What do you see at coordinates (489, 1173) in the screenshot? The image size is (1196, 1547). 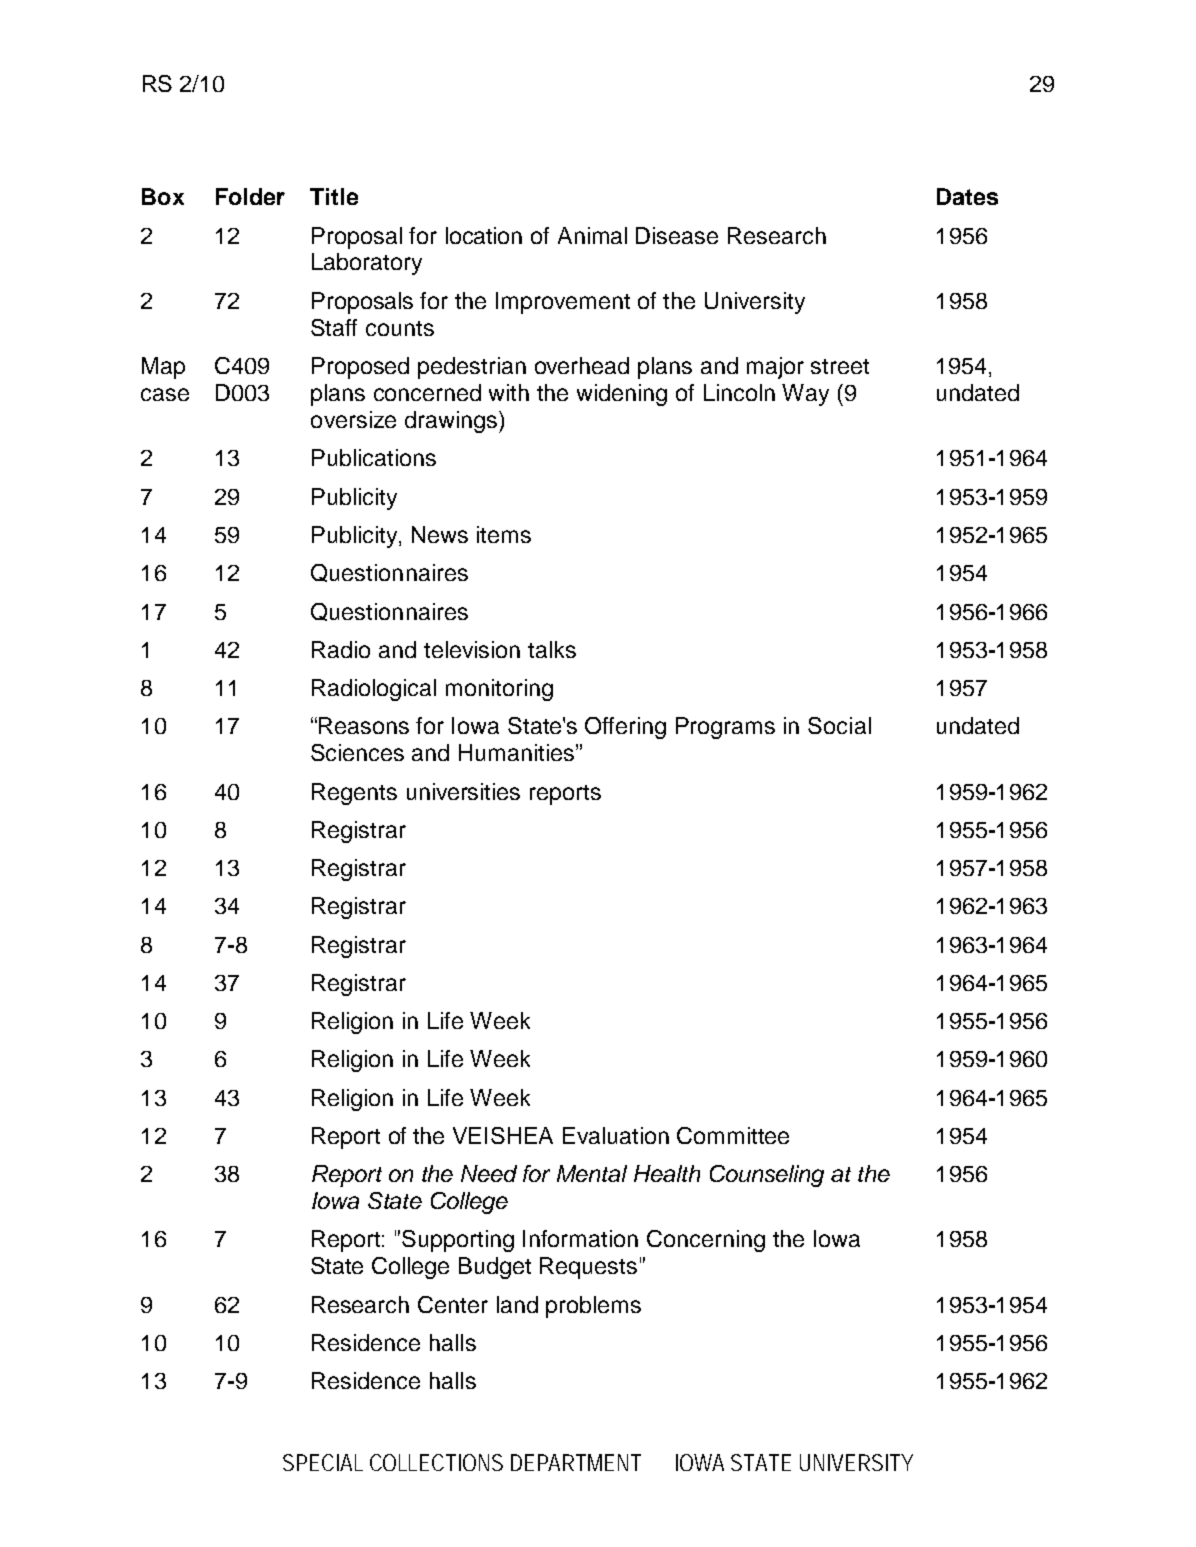 I see `Need` at bounding box center [489, 1173].
